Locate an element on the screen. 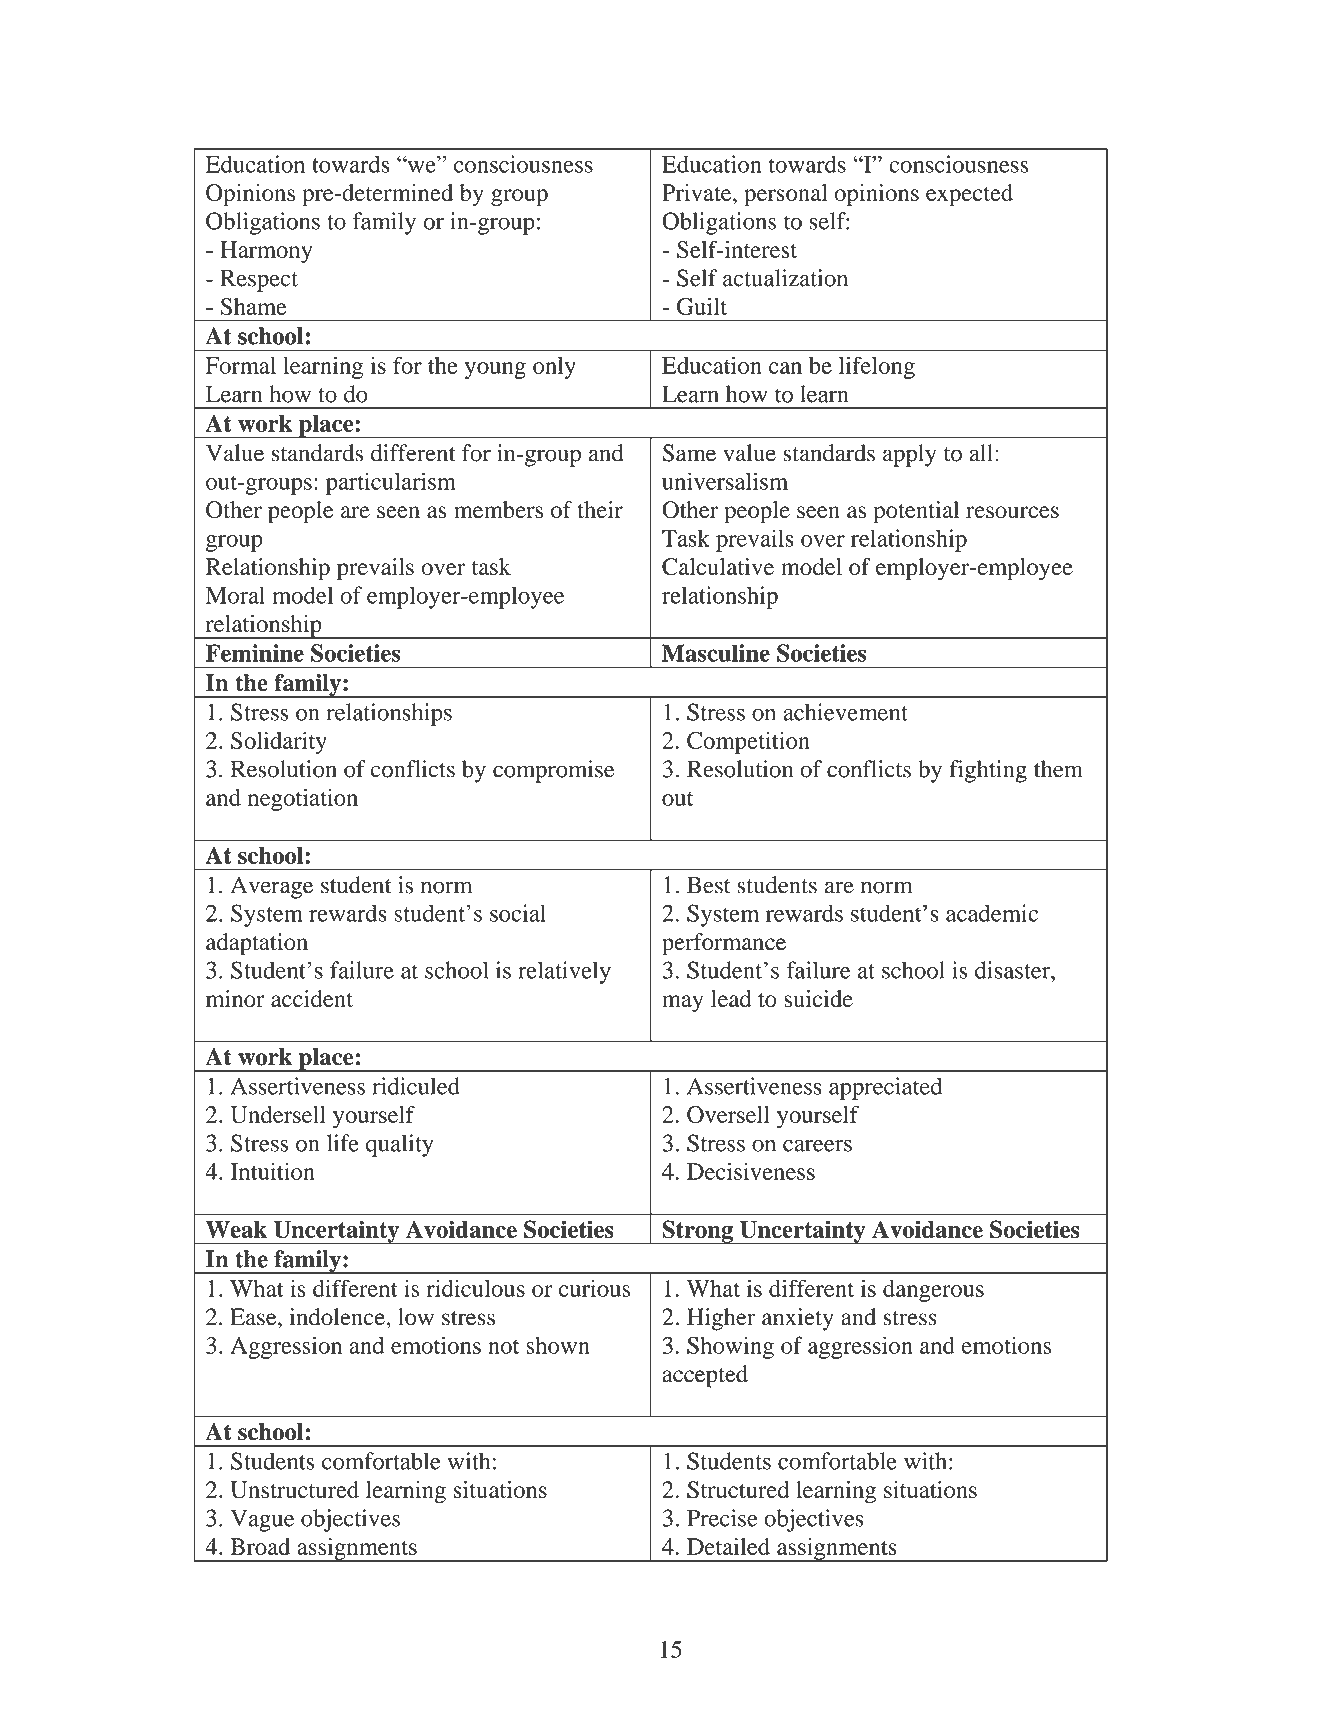 This screenshot has height=1736, width=1341. Vague is located at coordinates (262, 1520).
